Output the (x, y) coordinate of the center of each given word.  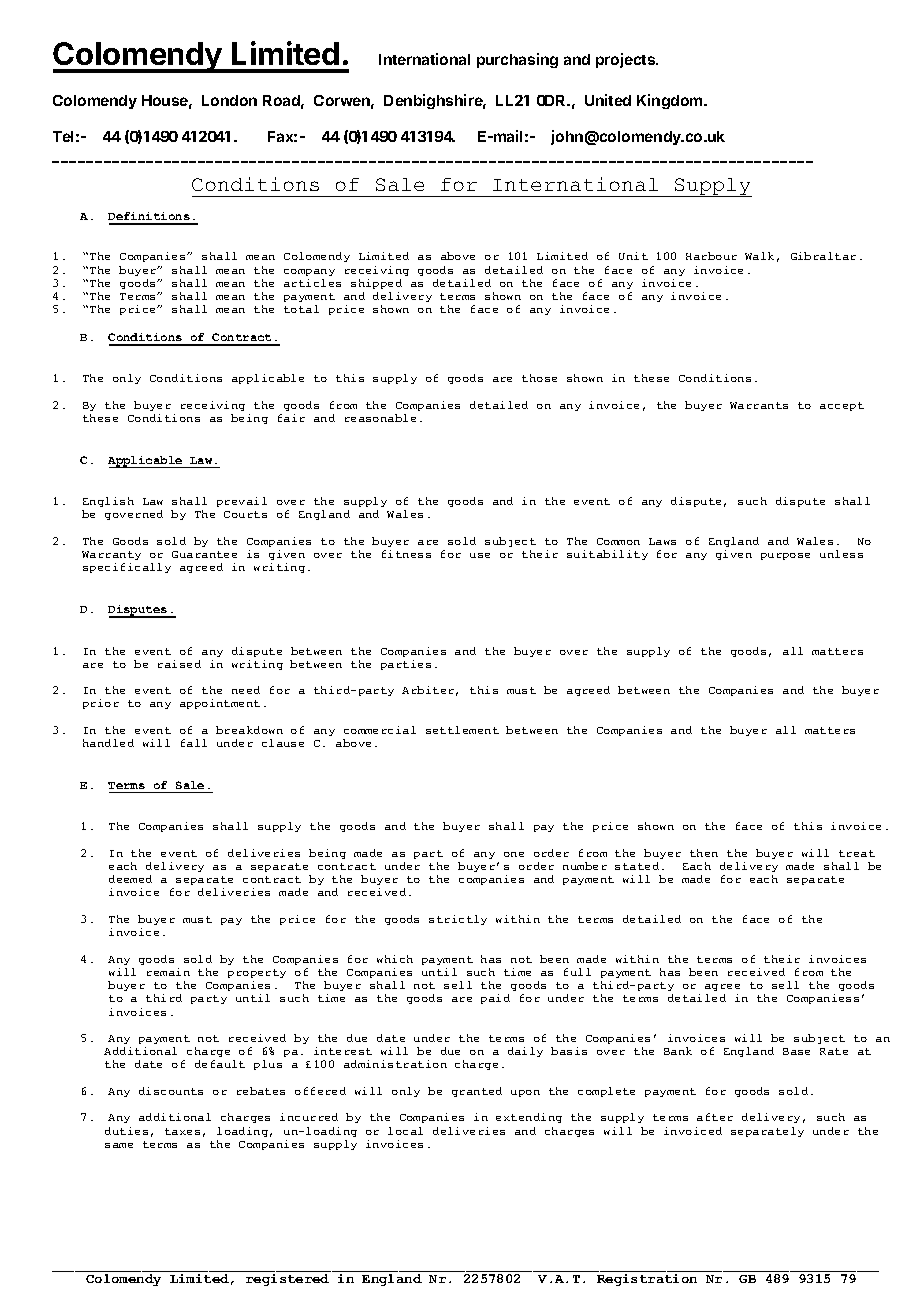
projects (627, 60)
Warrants (759, 405)
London (229, 100)
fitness (406, 554)
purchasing (517, 60)
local (405, 1131)
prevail (242, 502)
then (704, 853)
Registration (647, 1280)
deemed (130, 879)
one (514, 854)
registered (287, 1280)
